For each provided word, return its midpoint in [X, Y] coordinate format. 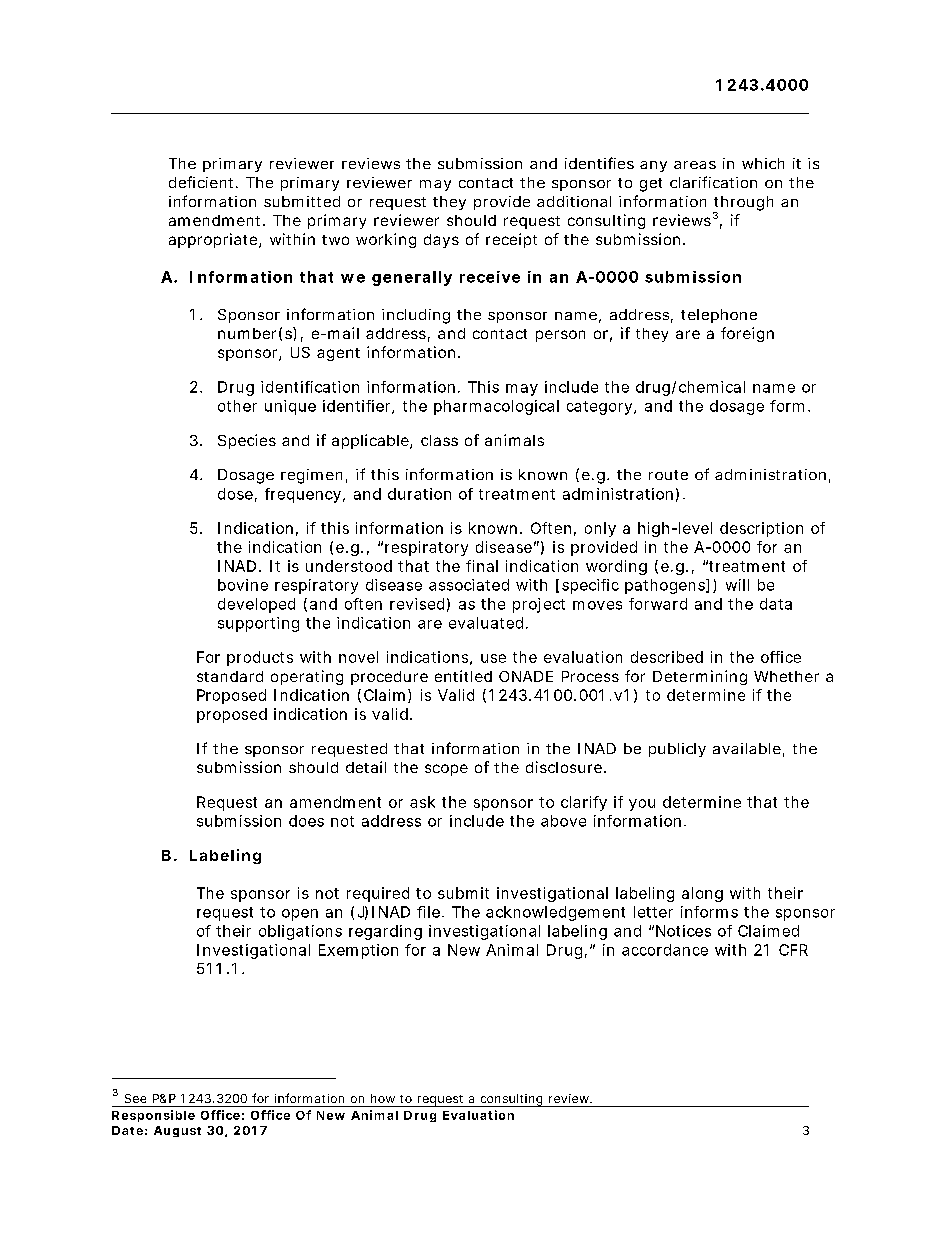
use [493, 658]
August [177, 1131]
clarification [713, 182]
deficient [201, 182]
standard [230, 676]
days [441, 241]
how [383, 1098]
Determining [700, 677]
